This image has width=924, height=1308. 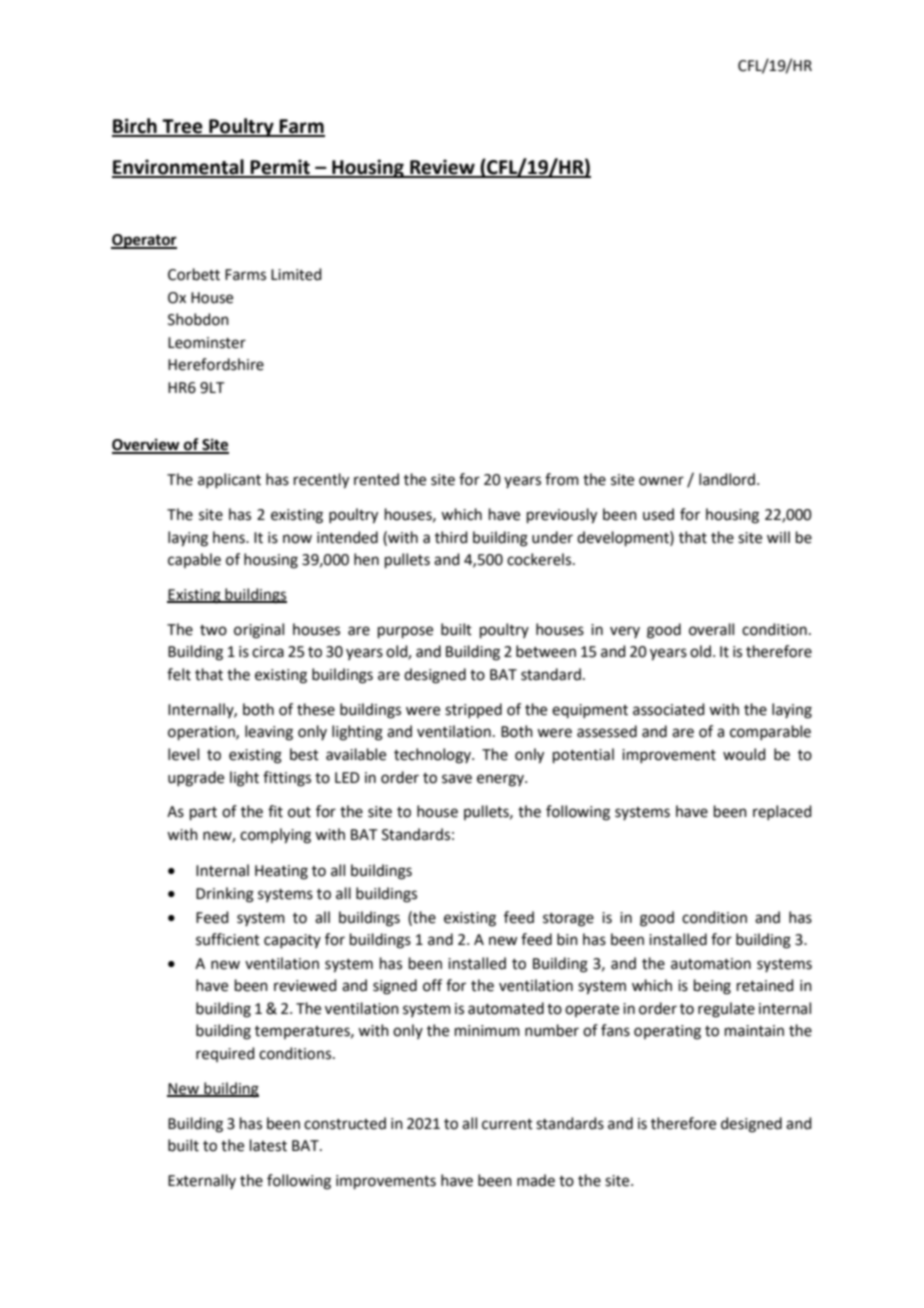 I want to click on Drinking, so click(x=225, y=895).
